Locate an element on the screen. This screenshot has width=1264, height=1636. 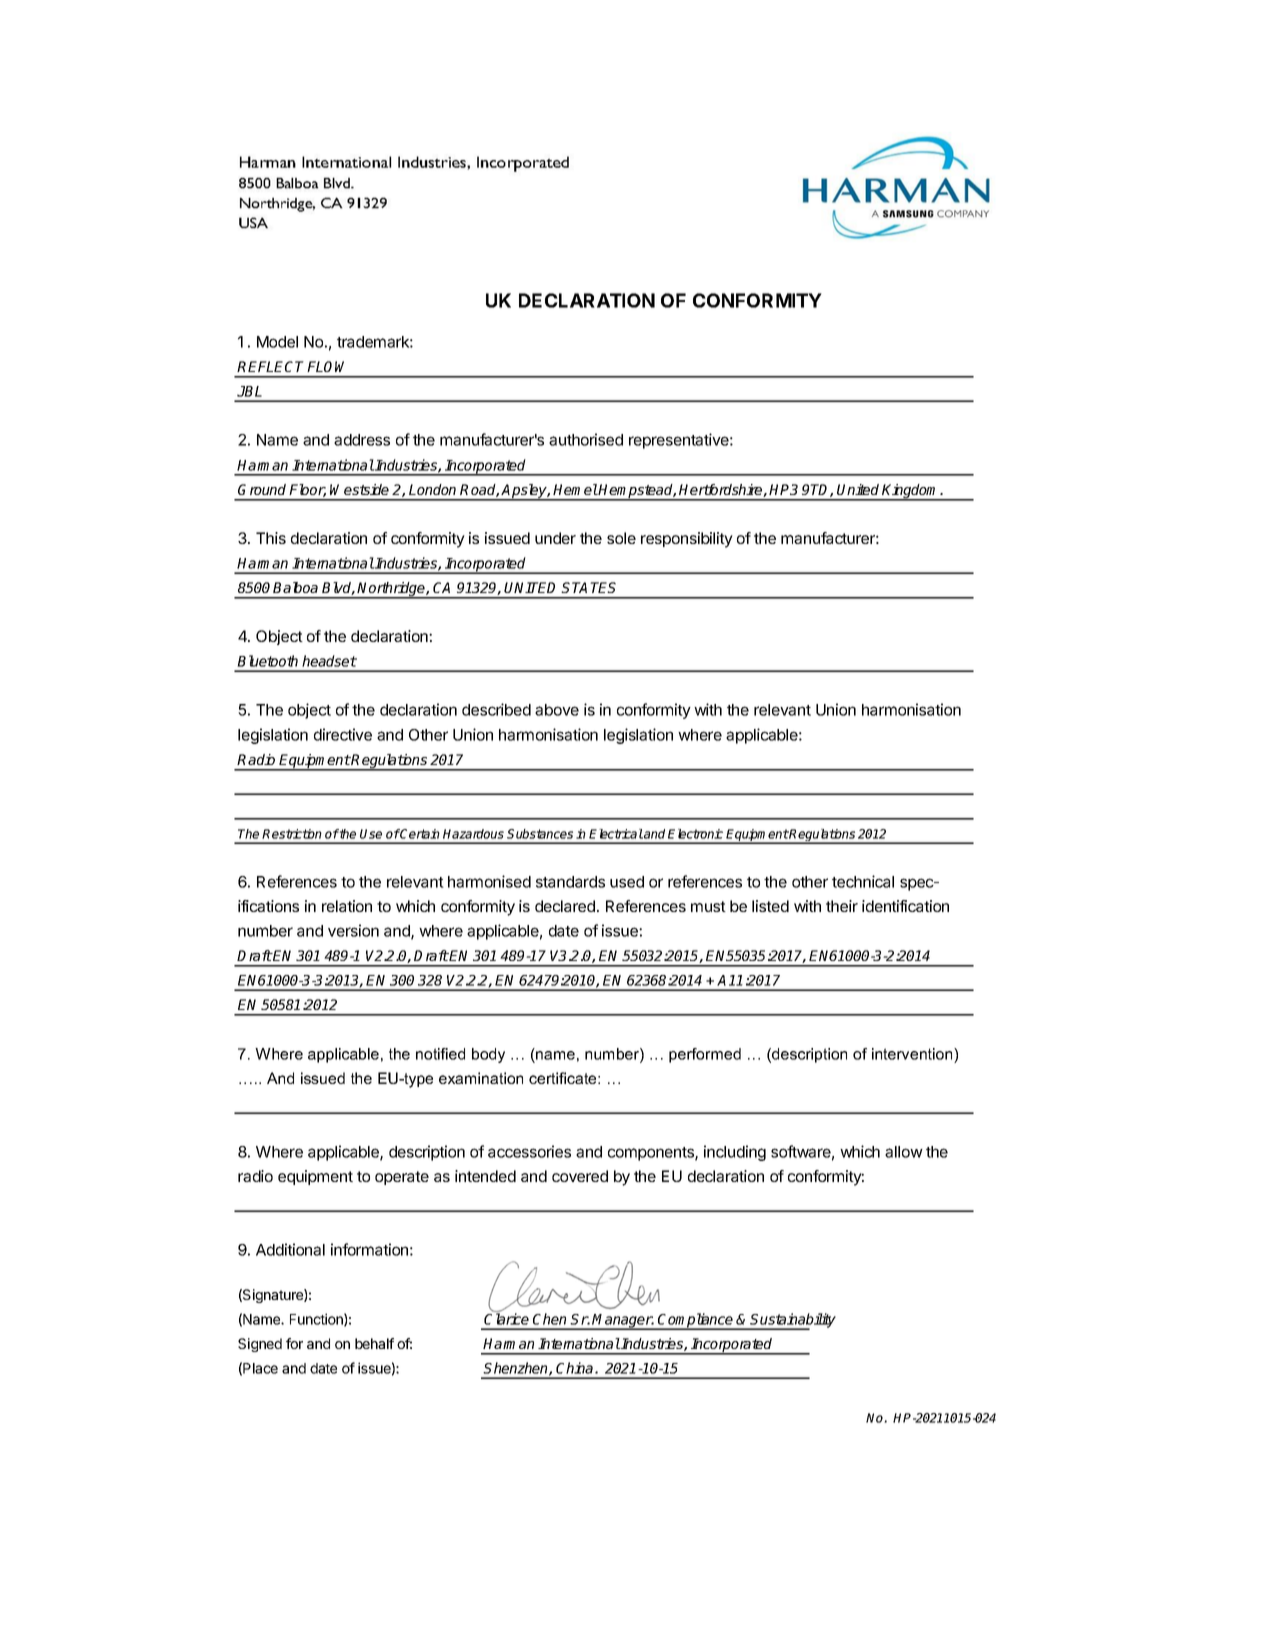
REFLECT is located at coordinates (270, 366).
